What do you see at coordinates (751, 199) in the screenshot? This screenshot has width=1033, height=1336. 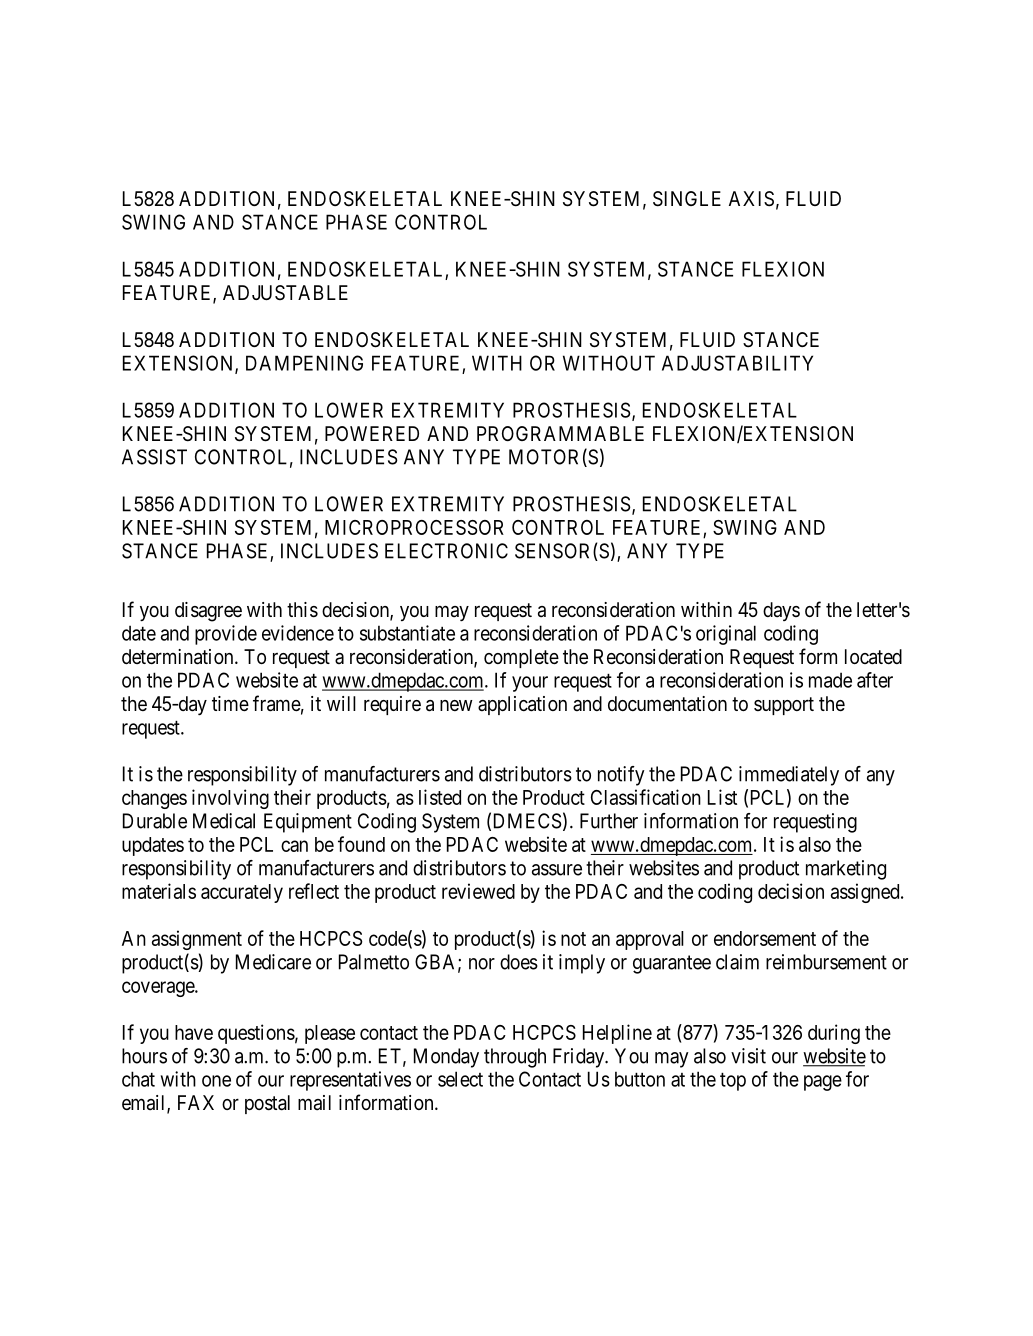 I see `AXIS` at bounding box center [751, 199].
